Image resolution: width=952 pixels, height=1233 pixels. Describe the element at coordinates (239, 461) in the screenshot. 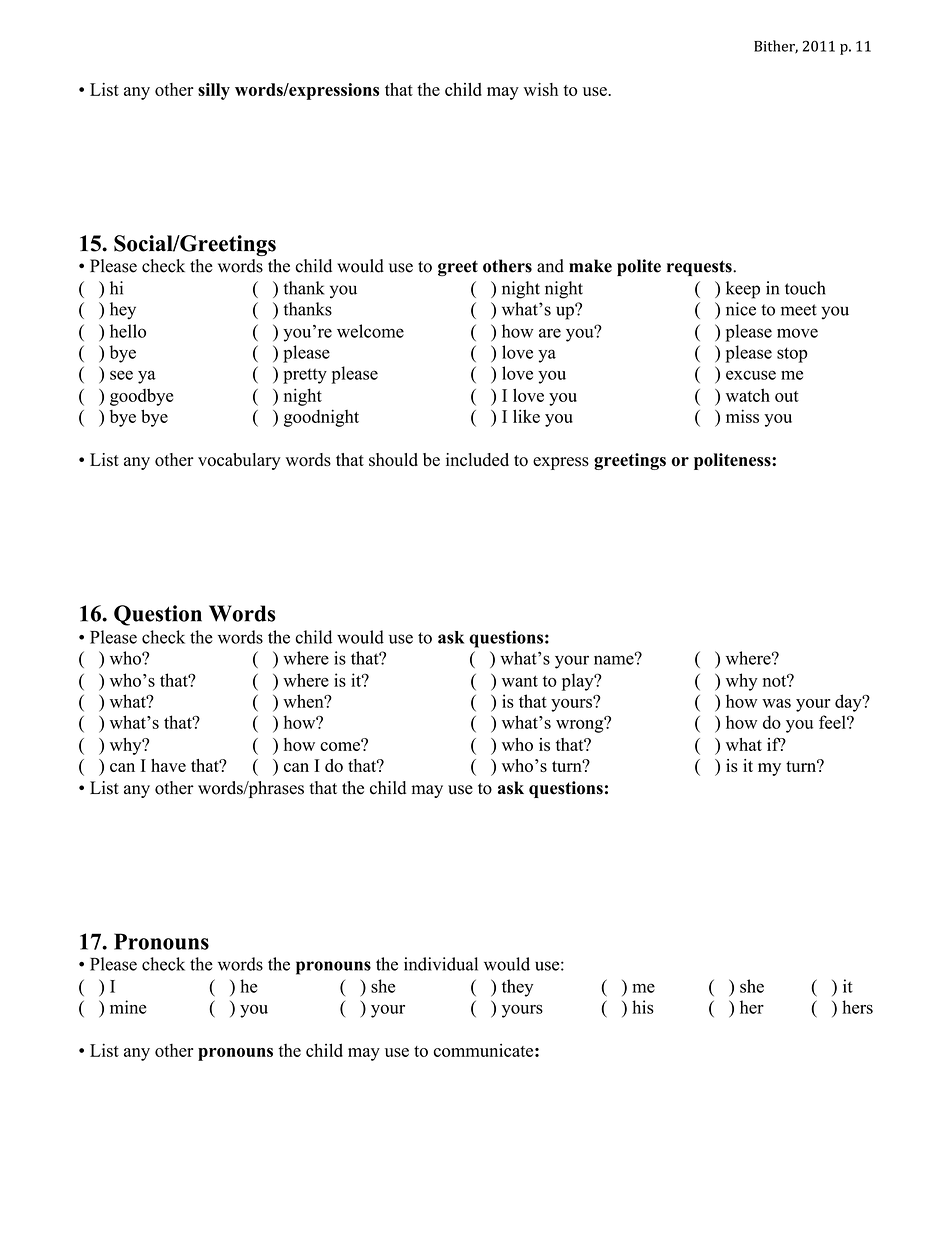

I see `vocabulary` at that location.
